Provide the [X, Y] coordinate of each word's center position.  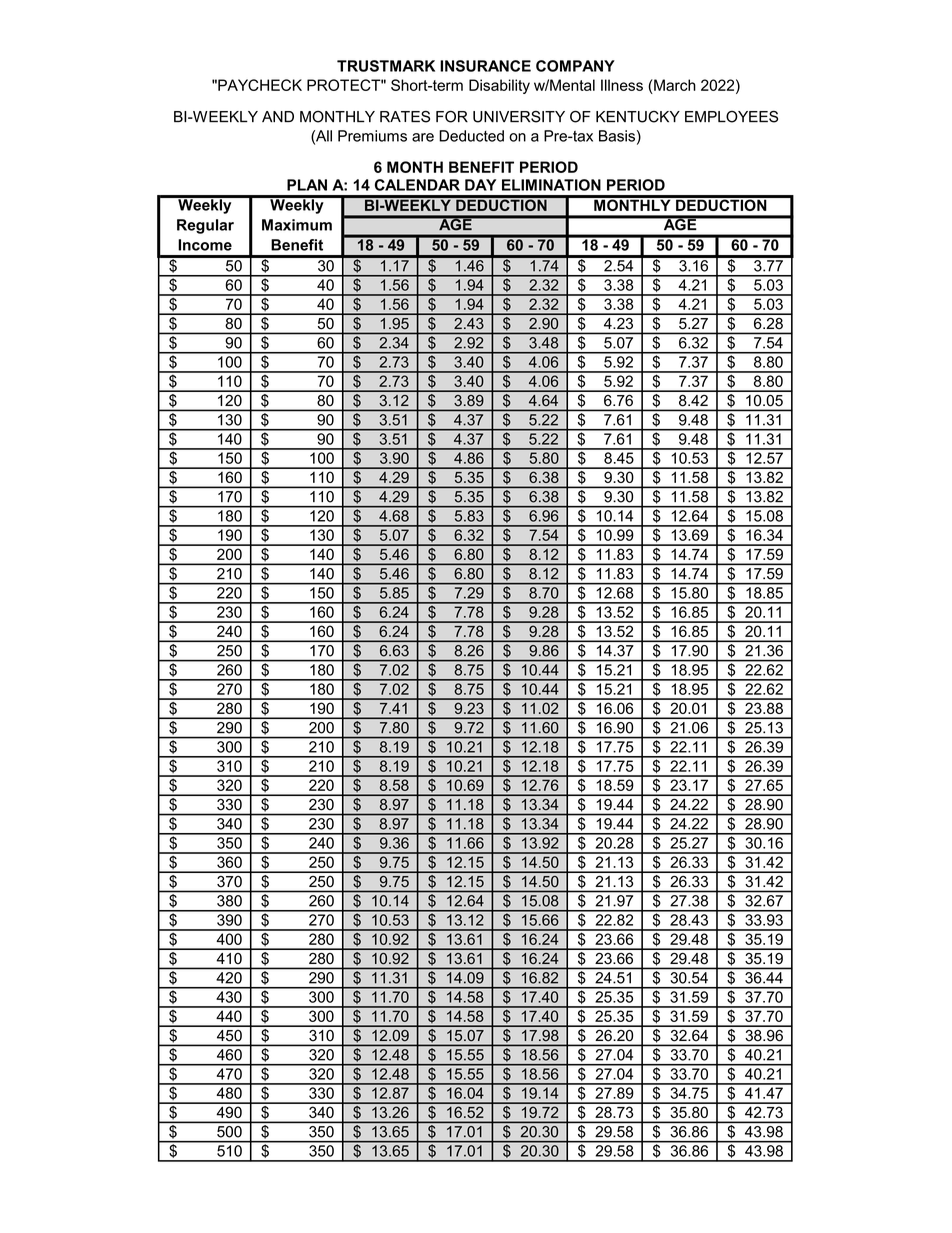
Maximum [297, 225]
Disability [499, 86]
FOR [452, 116]
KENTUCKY [638, 117]
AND [278, 116]
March [674, 85]
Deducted [471, 136]
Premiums [372, 136]
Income [205, 245]
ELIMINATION [551, 185]
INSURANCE [485, 66]
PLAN [307, 185]
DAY [480, 185]
